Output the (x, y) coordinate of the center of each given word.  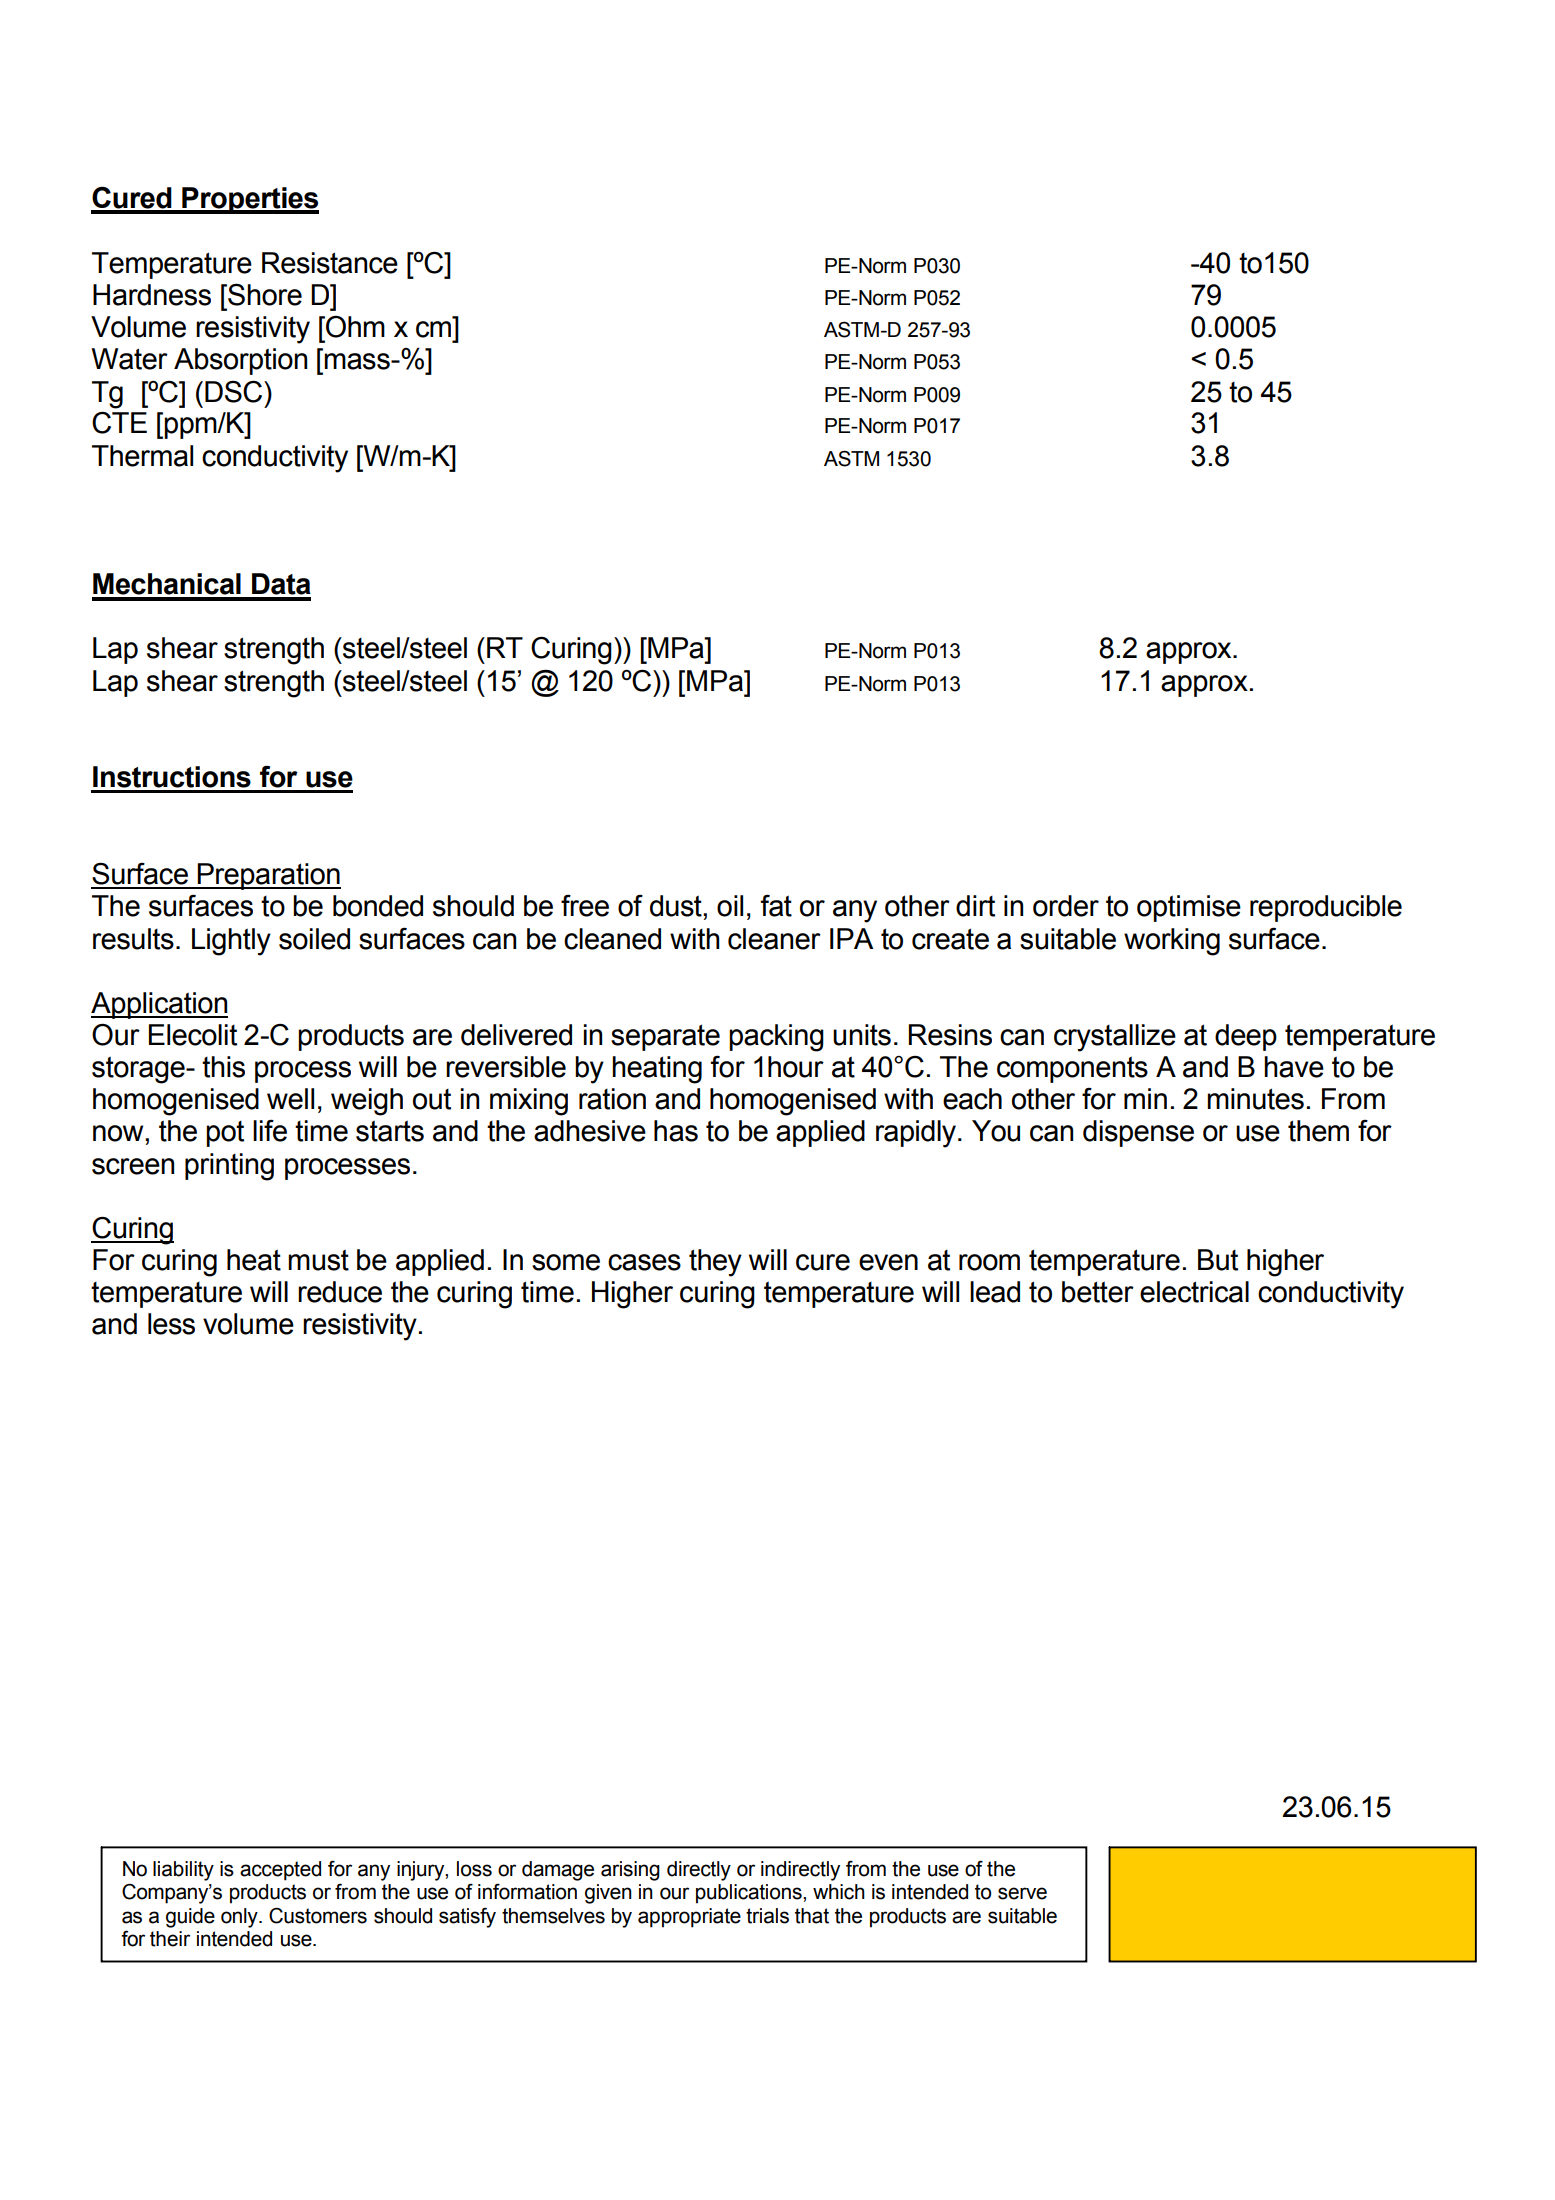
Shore (264, 294)
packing (776, 1038)
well (290, 1099)
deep (1246, 1037)
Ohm (354, 327)
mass (358, 361)
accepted (280, 1871)
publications (750, 1894)
